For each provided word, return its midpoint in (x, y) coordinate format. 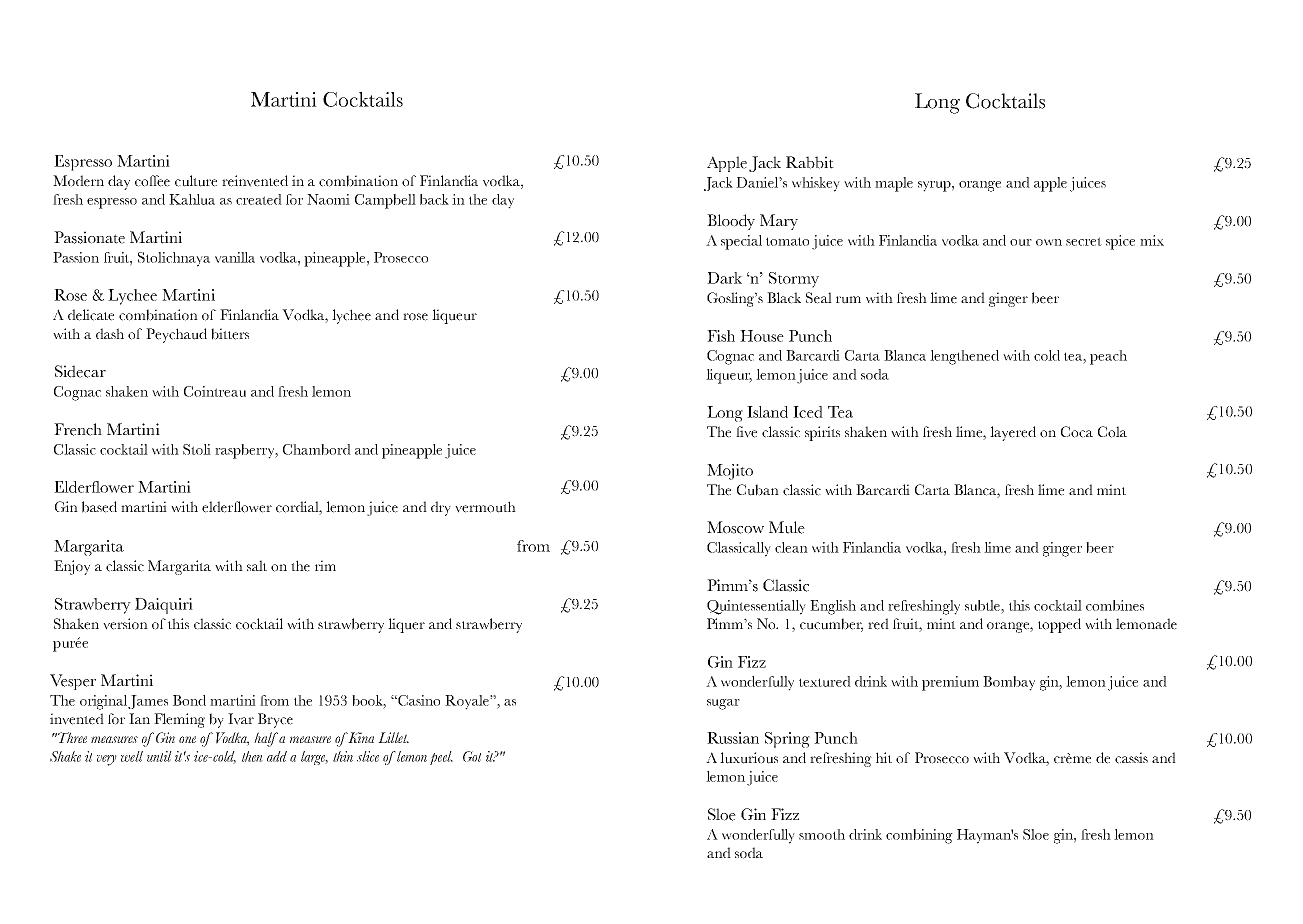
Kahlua (192, 199)
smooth (822, 834)
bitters (230, 334)
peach (1108, 357)
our (1021, 242)
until (159, 756)
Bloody (731, 222)
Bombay (1009, 683)
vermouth (485, 507)
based (99, 507)
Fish (721, 336)
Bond (189, 700)
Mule (787, 527)
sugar (723, 704)
